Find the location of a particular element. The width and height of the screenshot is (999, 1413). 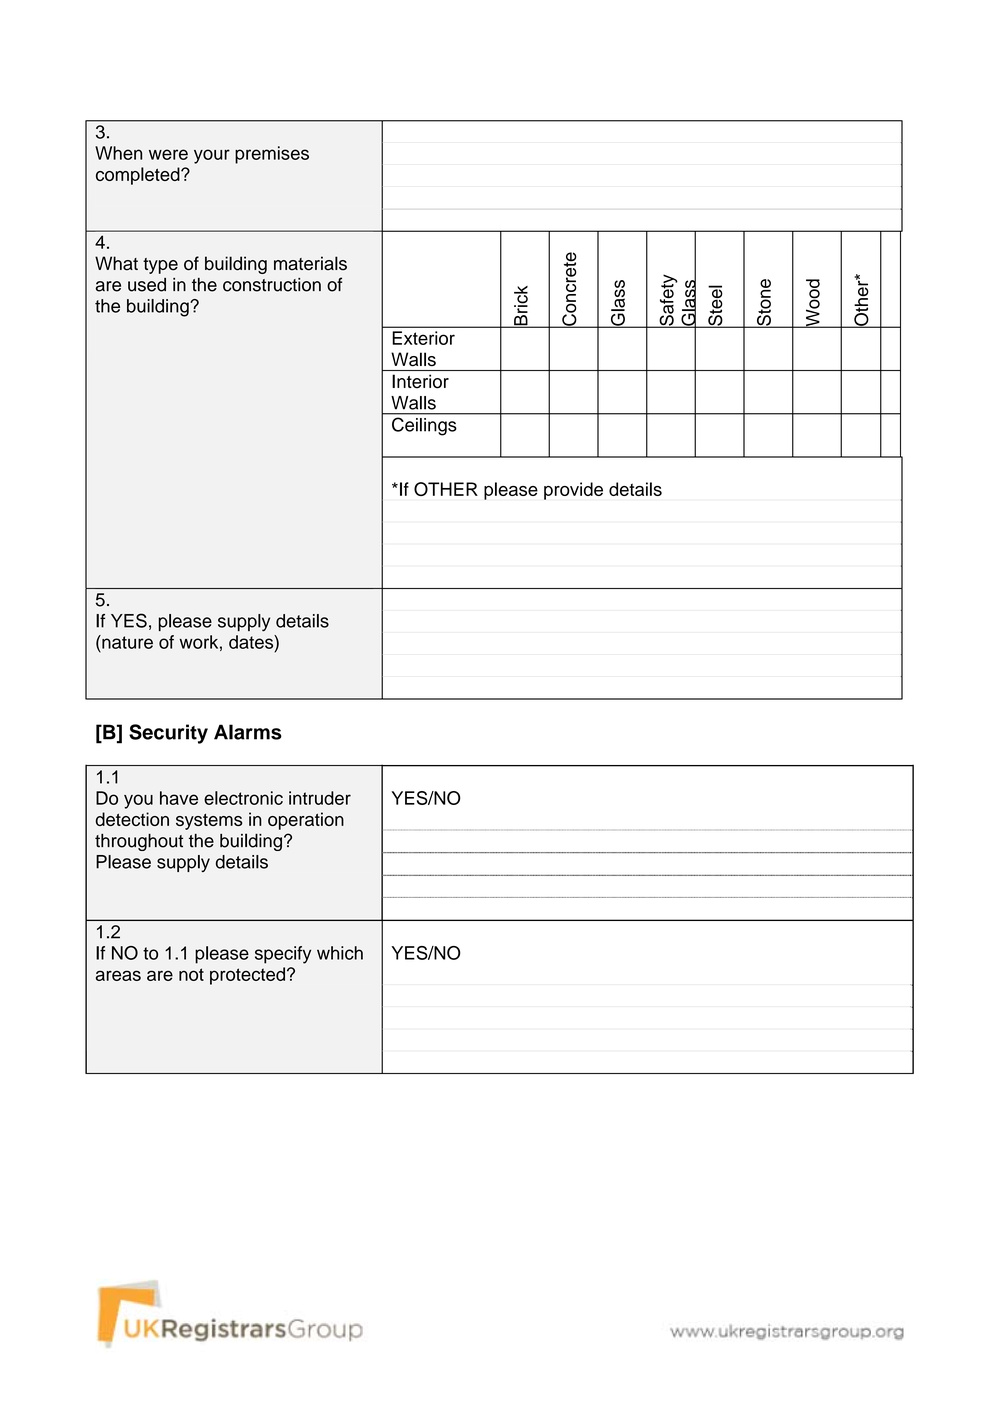

Ceilings is located at coordinates (424, 426).
